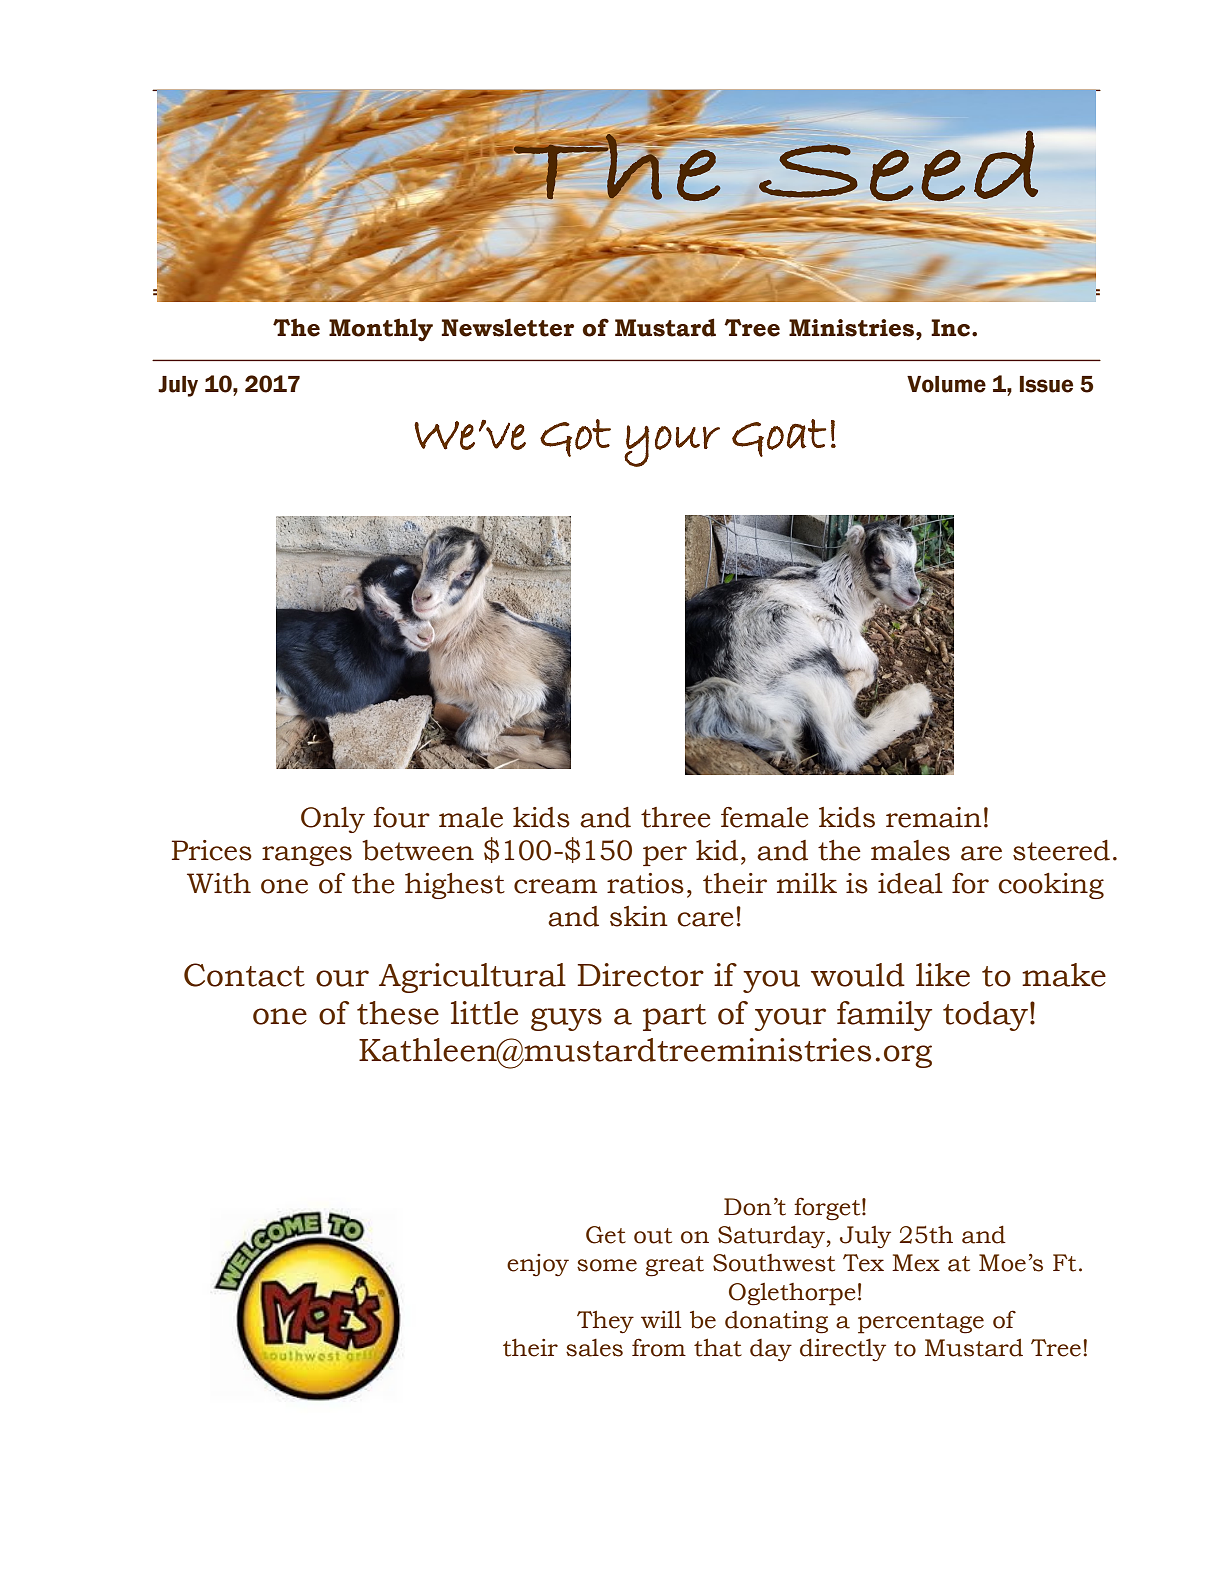 The image size is (1226, 1586). What do you see at coordinates (779, 438) in the screenshot?
I see `Goat` at bounding box center [779, 438].
